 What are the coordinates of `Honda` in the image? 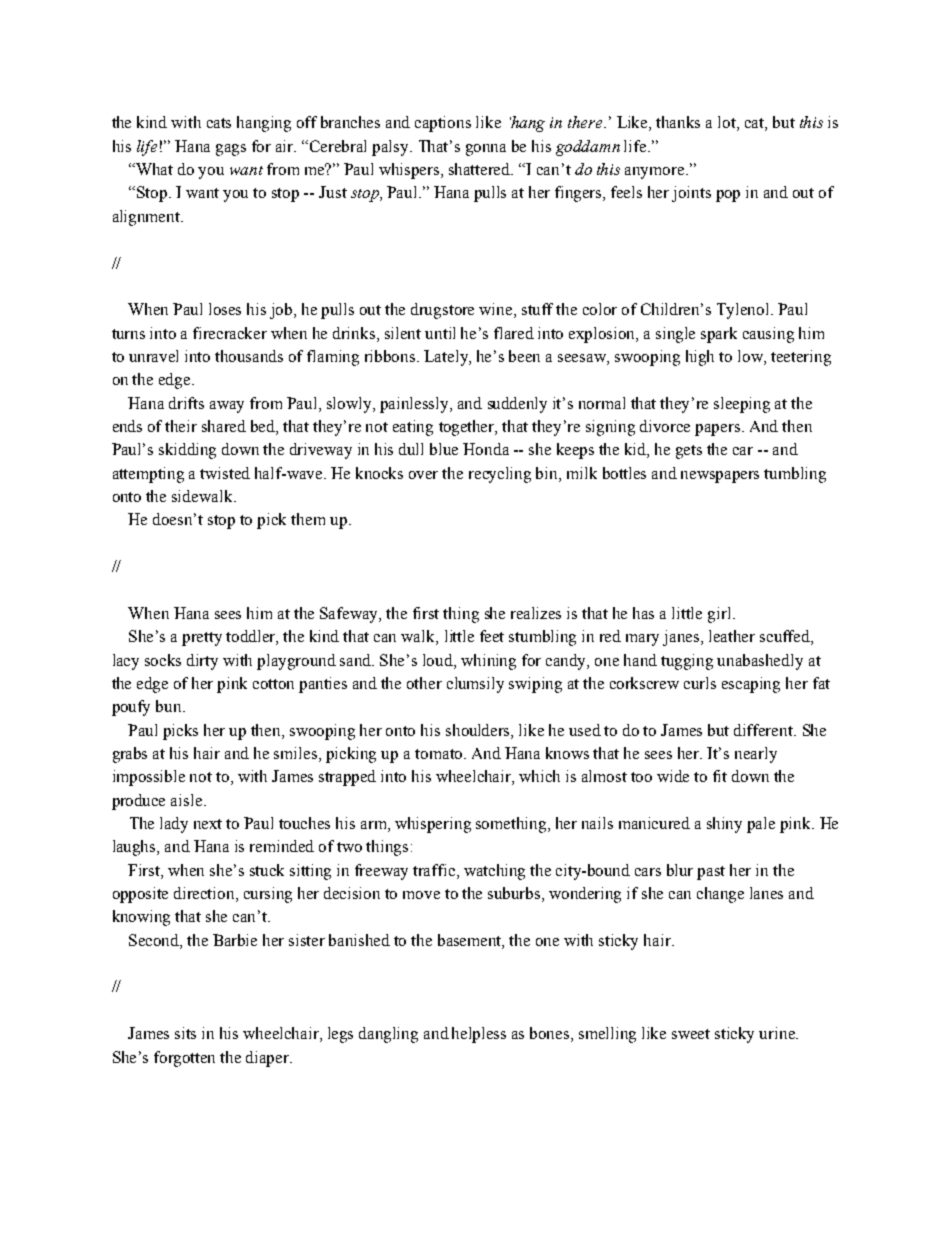 It's located at (486, 449).
